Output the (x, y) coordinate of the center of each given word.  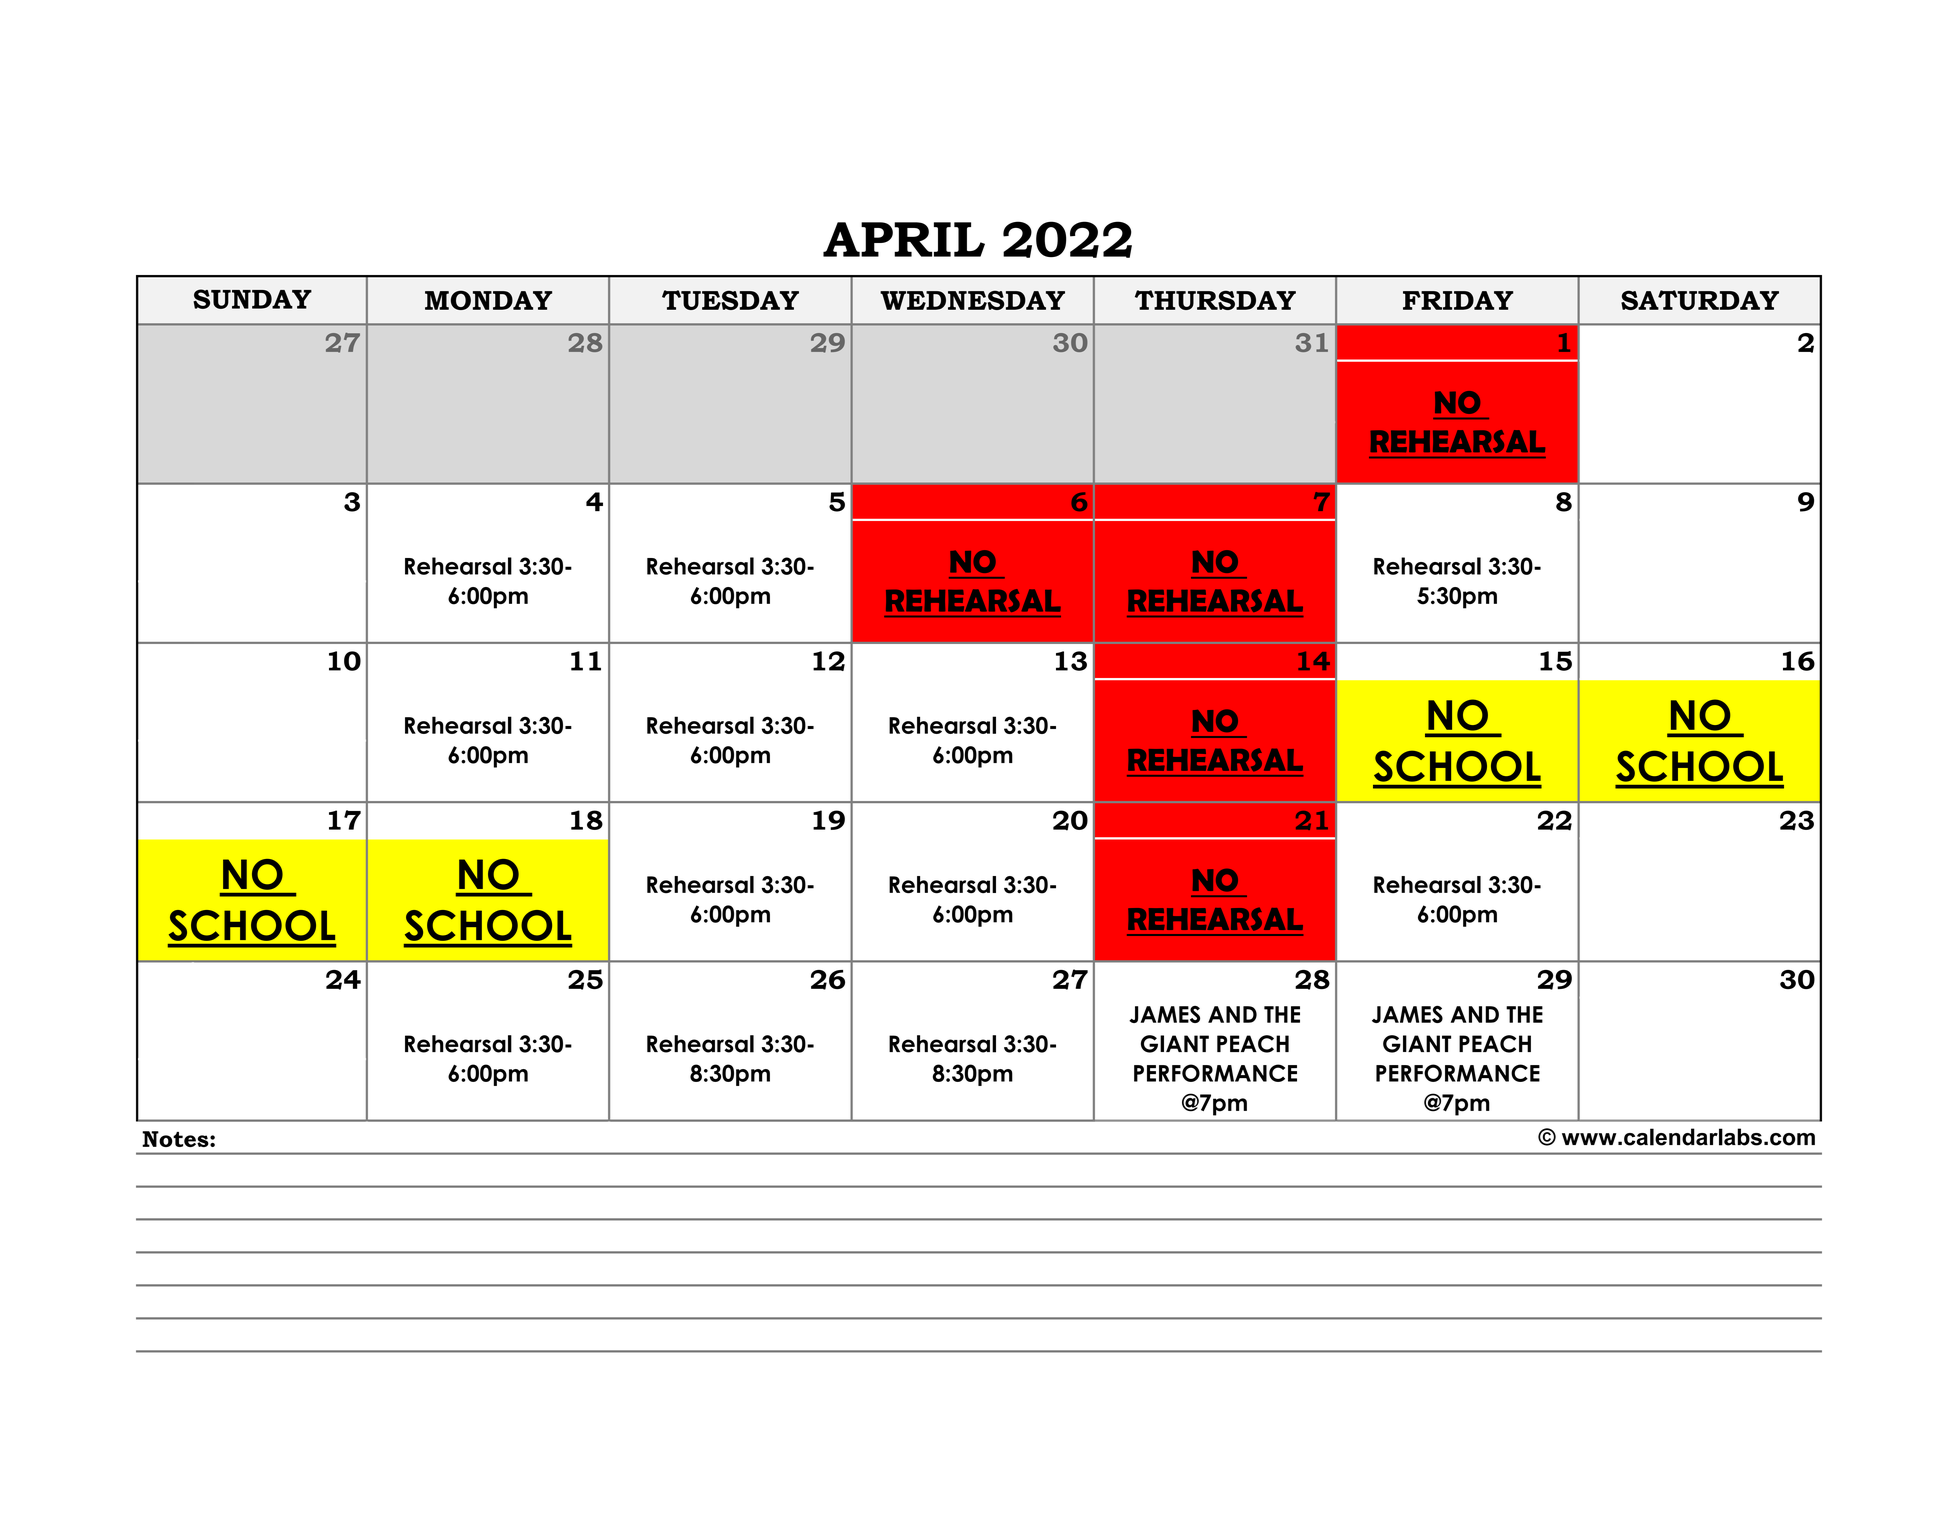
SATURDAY (1700, 300)
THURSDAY (1215, 300)
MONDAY (488, 300)
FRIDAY (1458, 300)
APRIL (904, 239)
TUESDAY (730, 300)
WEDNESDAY (972, 300)
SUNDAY (252, 299)
